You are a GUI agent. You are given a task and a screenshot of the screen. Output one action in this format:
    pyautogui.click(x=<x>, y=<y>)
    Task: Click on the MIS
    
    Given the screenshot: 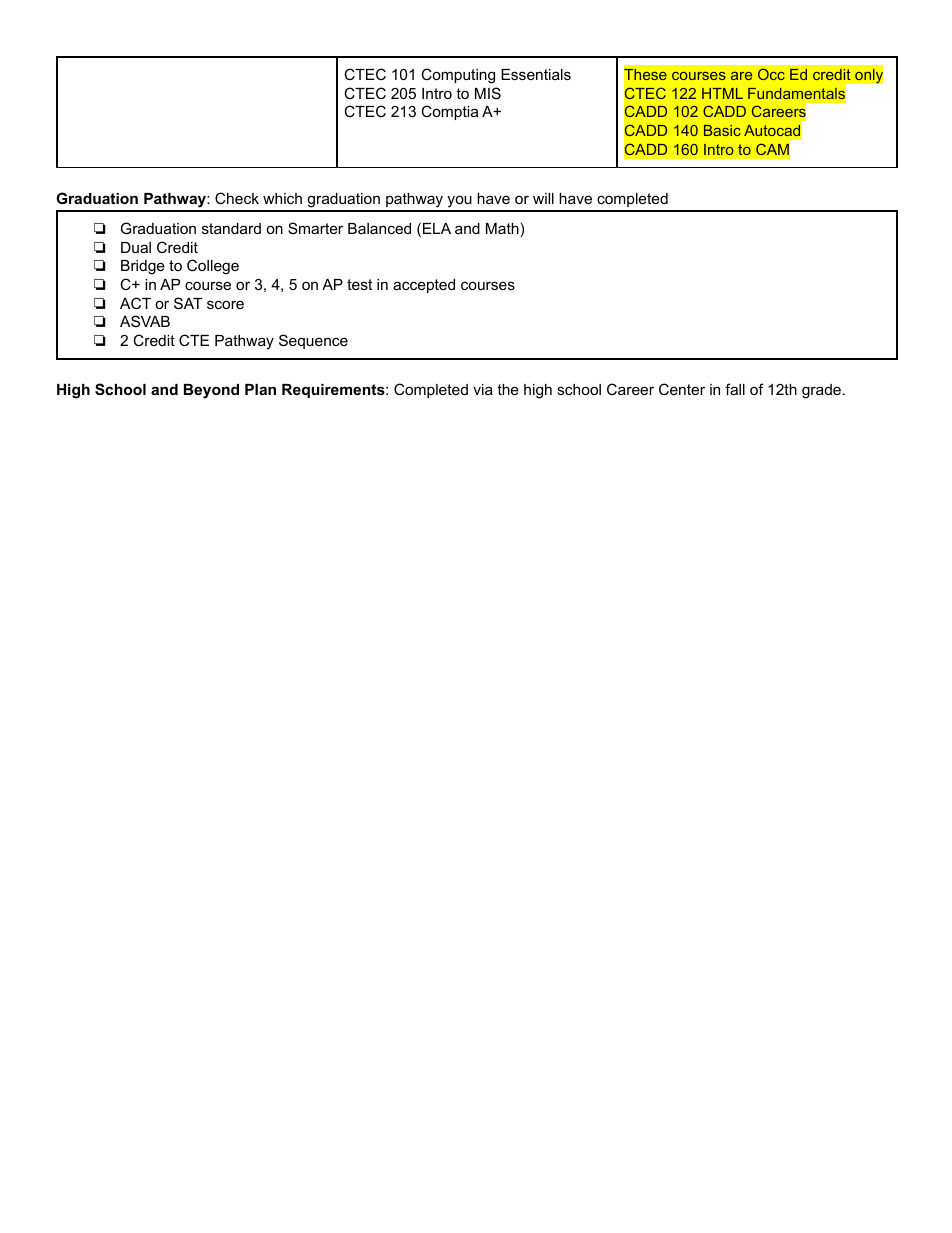 What is the action you would take?
    pyautogui.click(x=488, y=93)
